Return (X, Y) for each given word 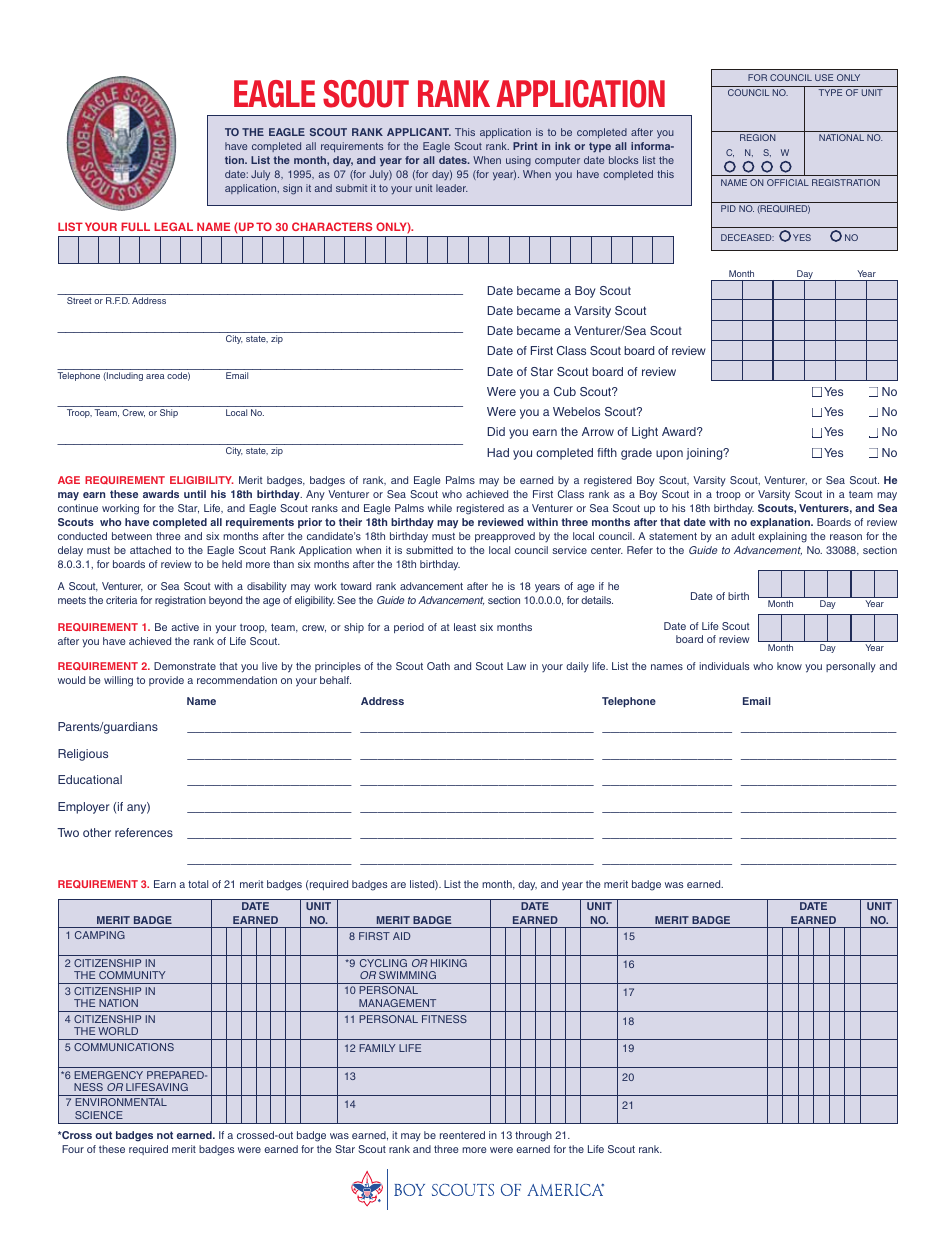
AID (401, 936)
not (165, 1135)
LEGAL (173, 226)
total (198, 884)
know (789, 666)
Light (645, 433)
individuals (724, 666)
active (185, 627)
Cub (565, 391)
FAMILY (377, 1048)
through (533, 1136)
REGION (757, 137)
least (465, 627)
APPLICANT (419, 132)
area (155, 376)
